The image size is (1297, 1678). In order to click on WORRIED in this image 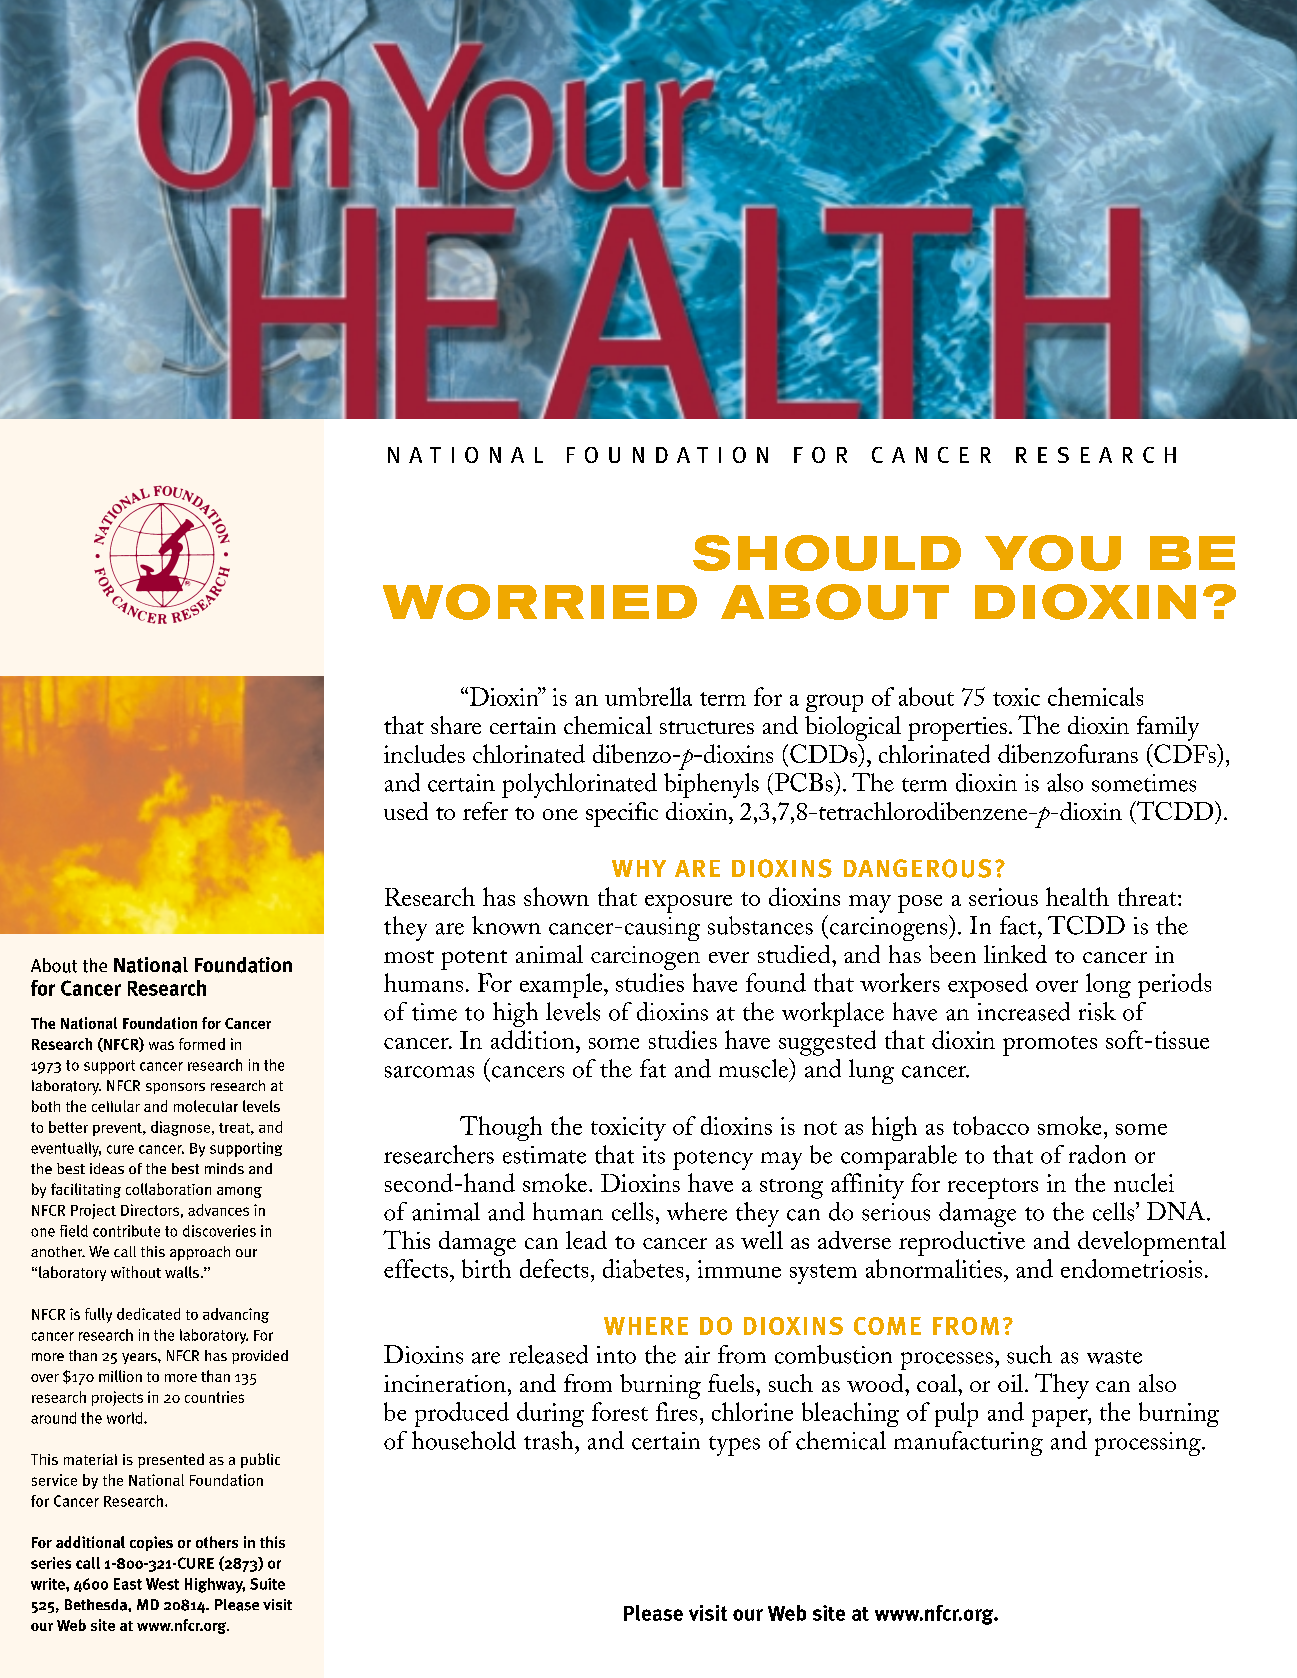, I will do `click(540, 602)`.
